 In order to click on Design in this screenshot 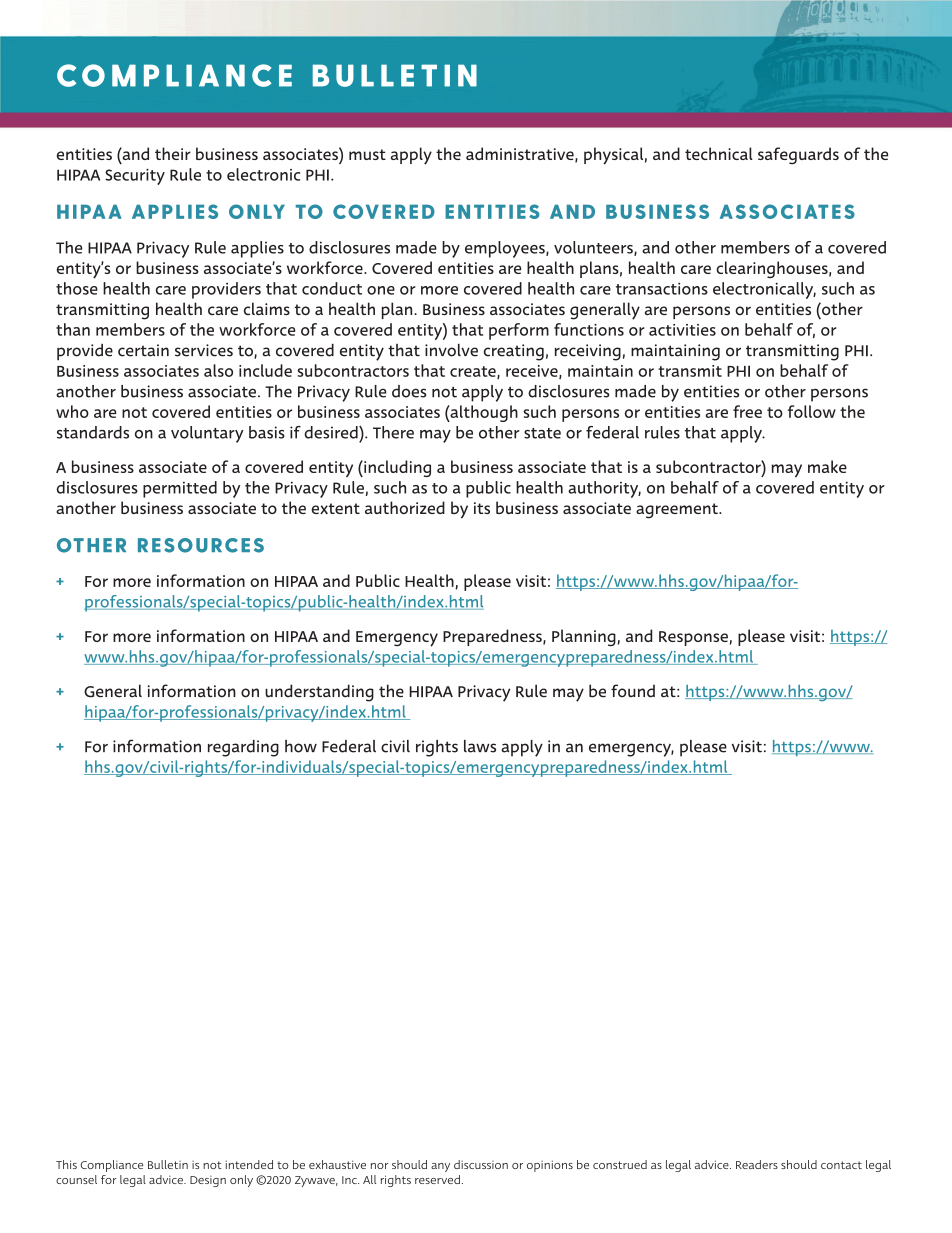, I will do `click(208, 1181)`.
